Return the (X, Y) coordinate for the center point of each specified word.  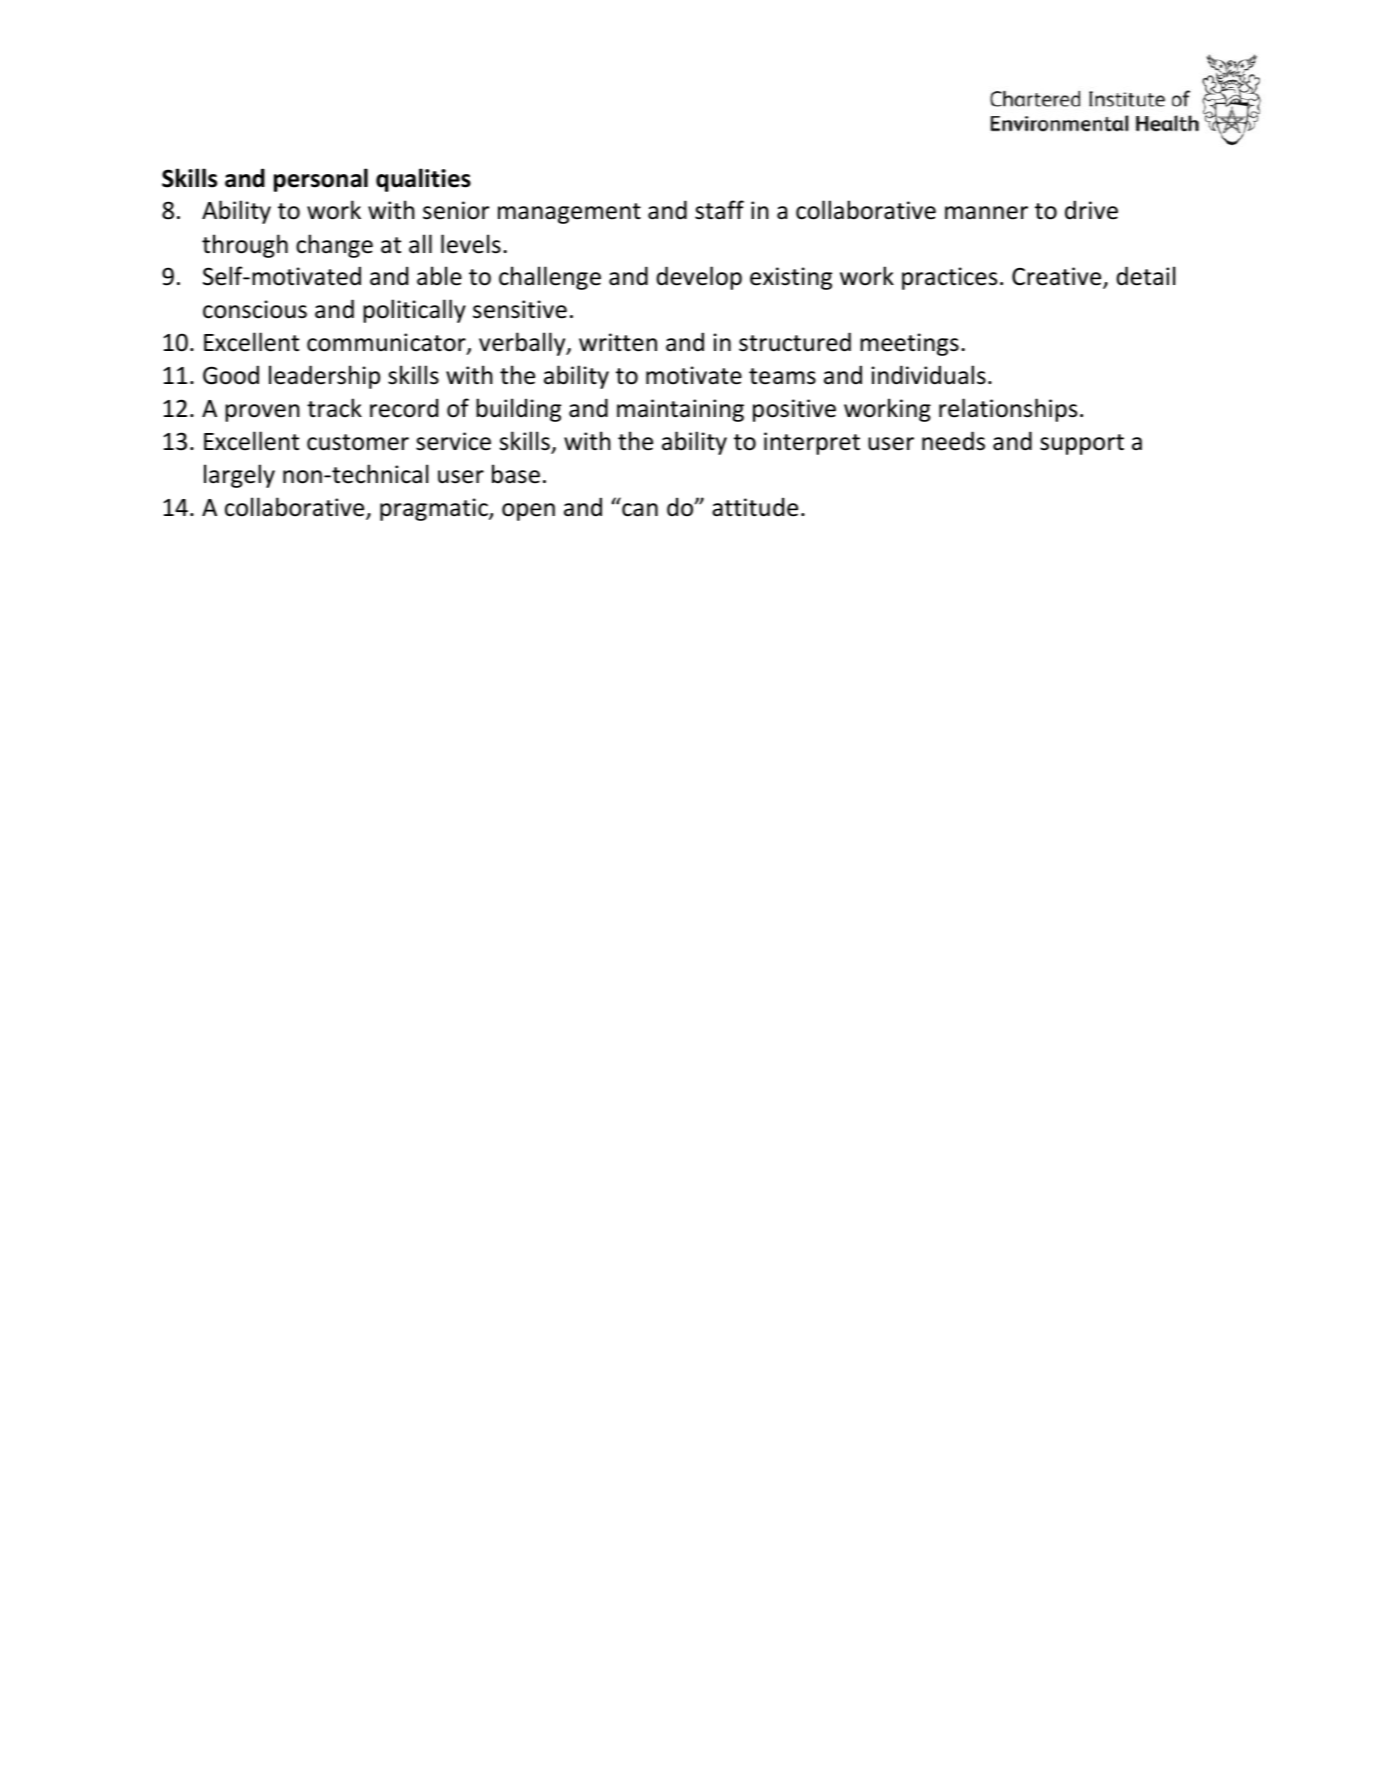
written (618, 342)
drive (1091, 210)
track (334, 408)
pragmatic (435, 509)
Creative (1058, 277)
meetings (909, 344)
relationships (1008, 410)
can (640, 510)
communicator (387, 343)
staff (719, 210)
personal (321, 180)
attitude (755, 507)
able (439, 276)
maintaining (680, 410)
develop (699, 278)
